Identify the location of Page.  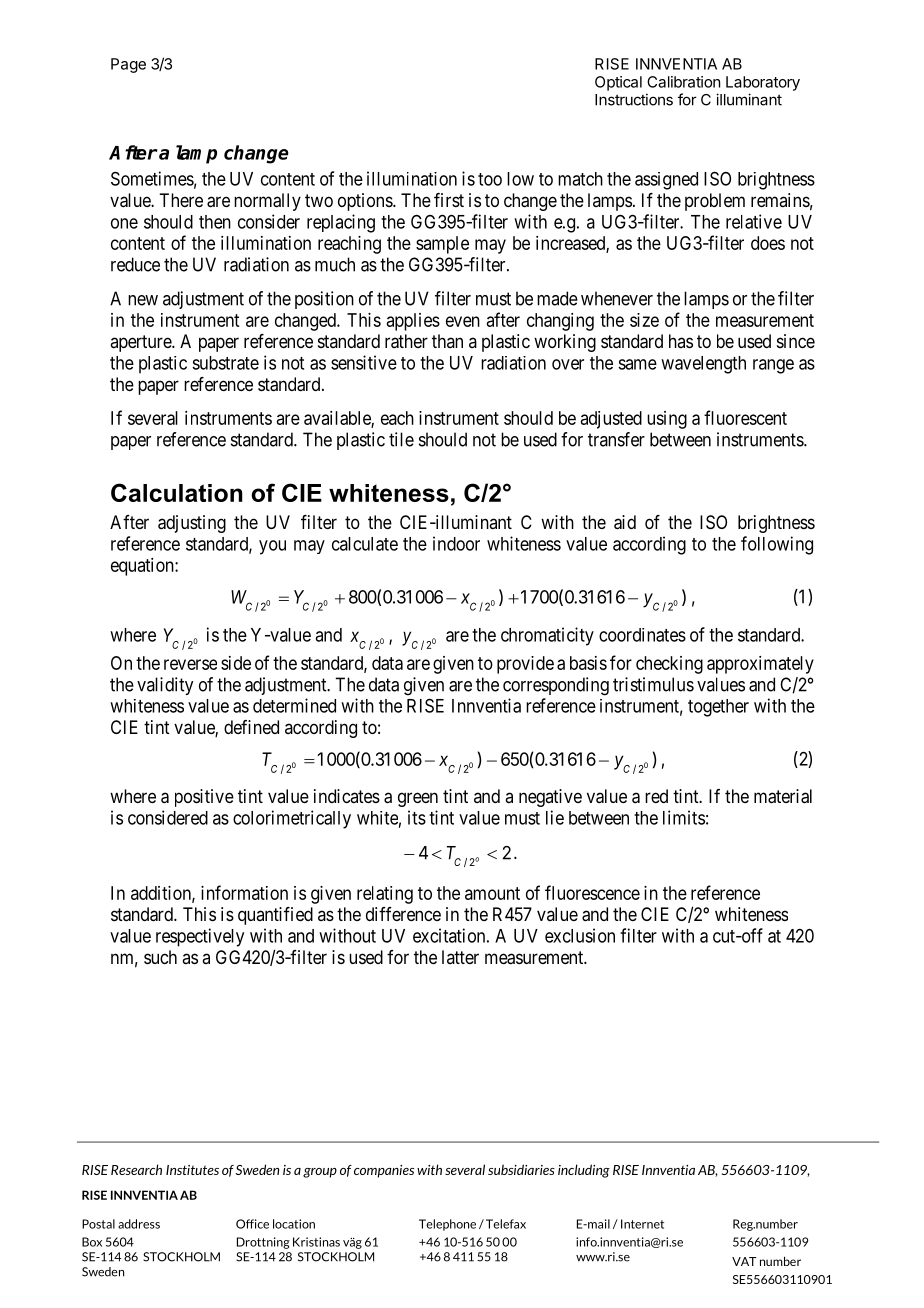
(128, 65).
